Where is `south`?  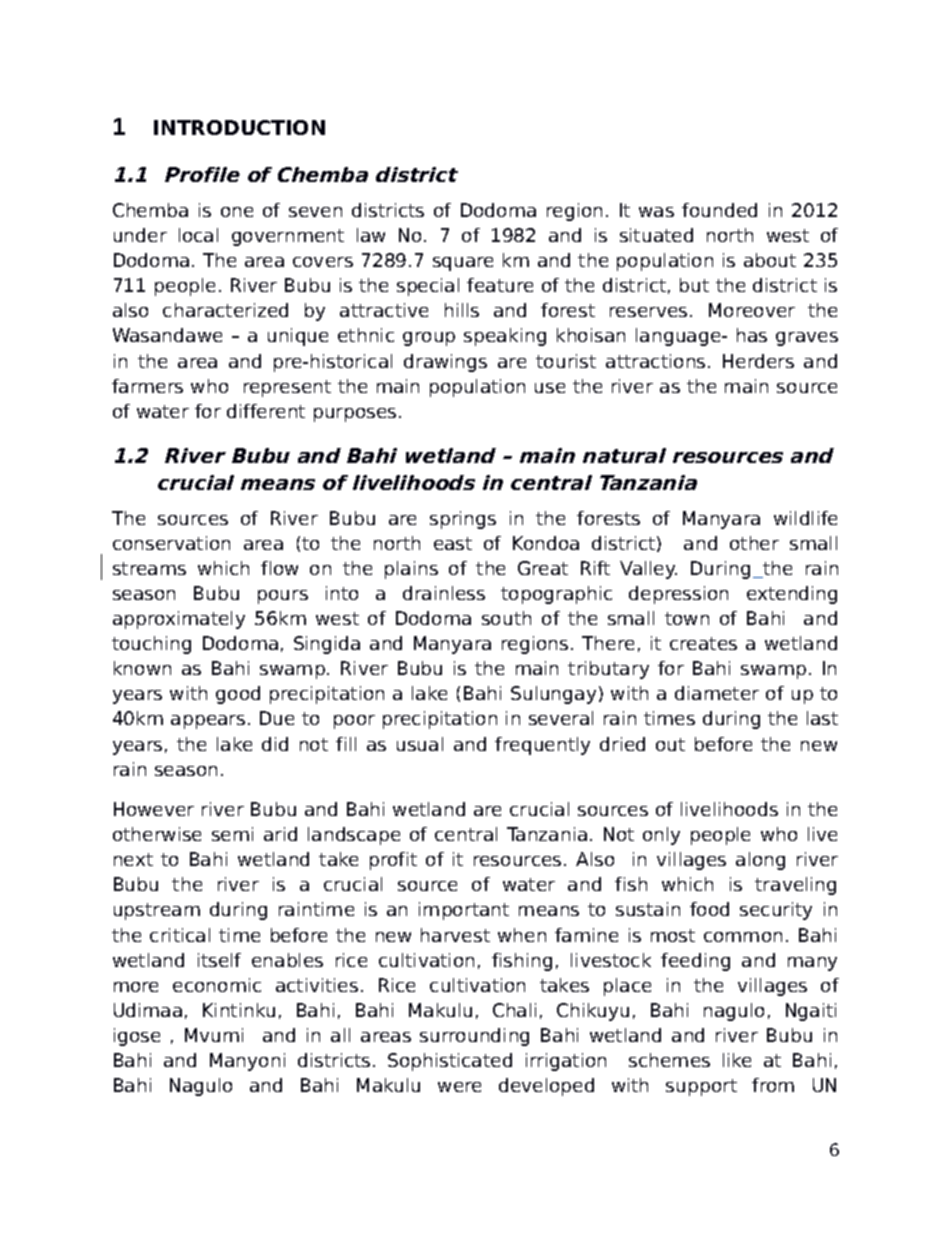
south is located at coordinates (506, 618).
